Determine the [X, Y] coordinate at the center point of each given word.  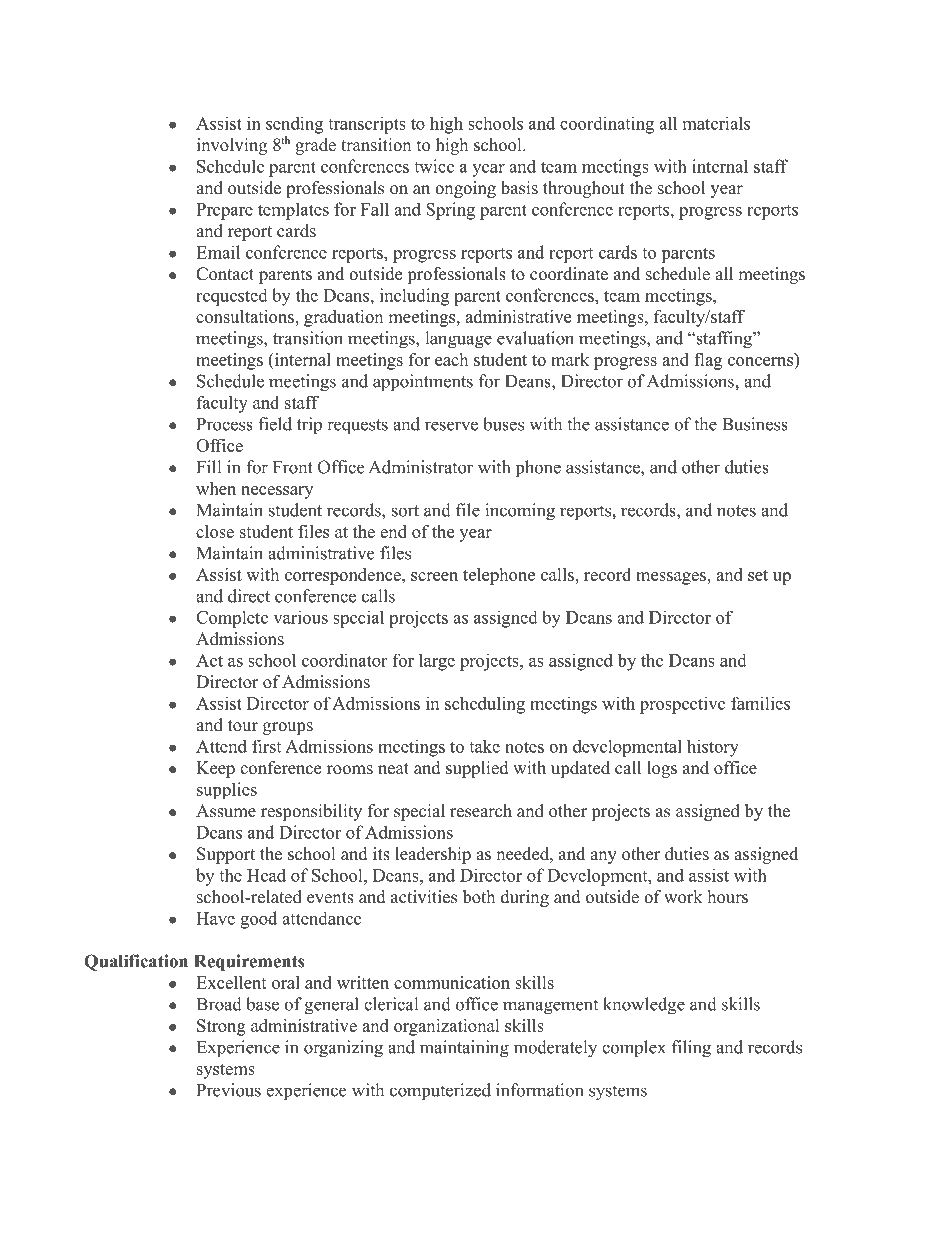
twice [434, 166]
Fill [209, 467]
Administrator [421, 467]
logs [662, 769]
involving [232, 146]
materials [716, 123]
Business [755, 424]
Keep [215, 769]
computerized [440, 1092]
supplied [477, 769]
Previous [229, 1090]
